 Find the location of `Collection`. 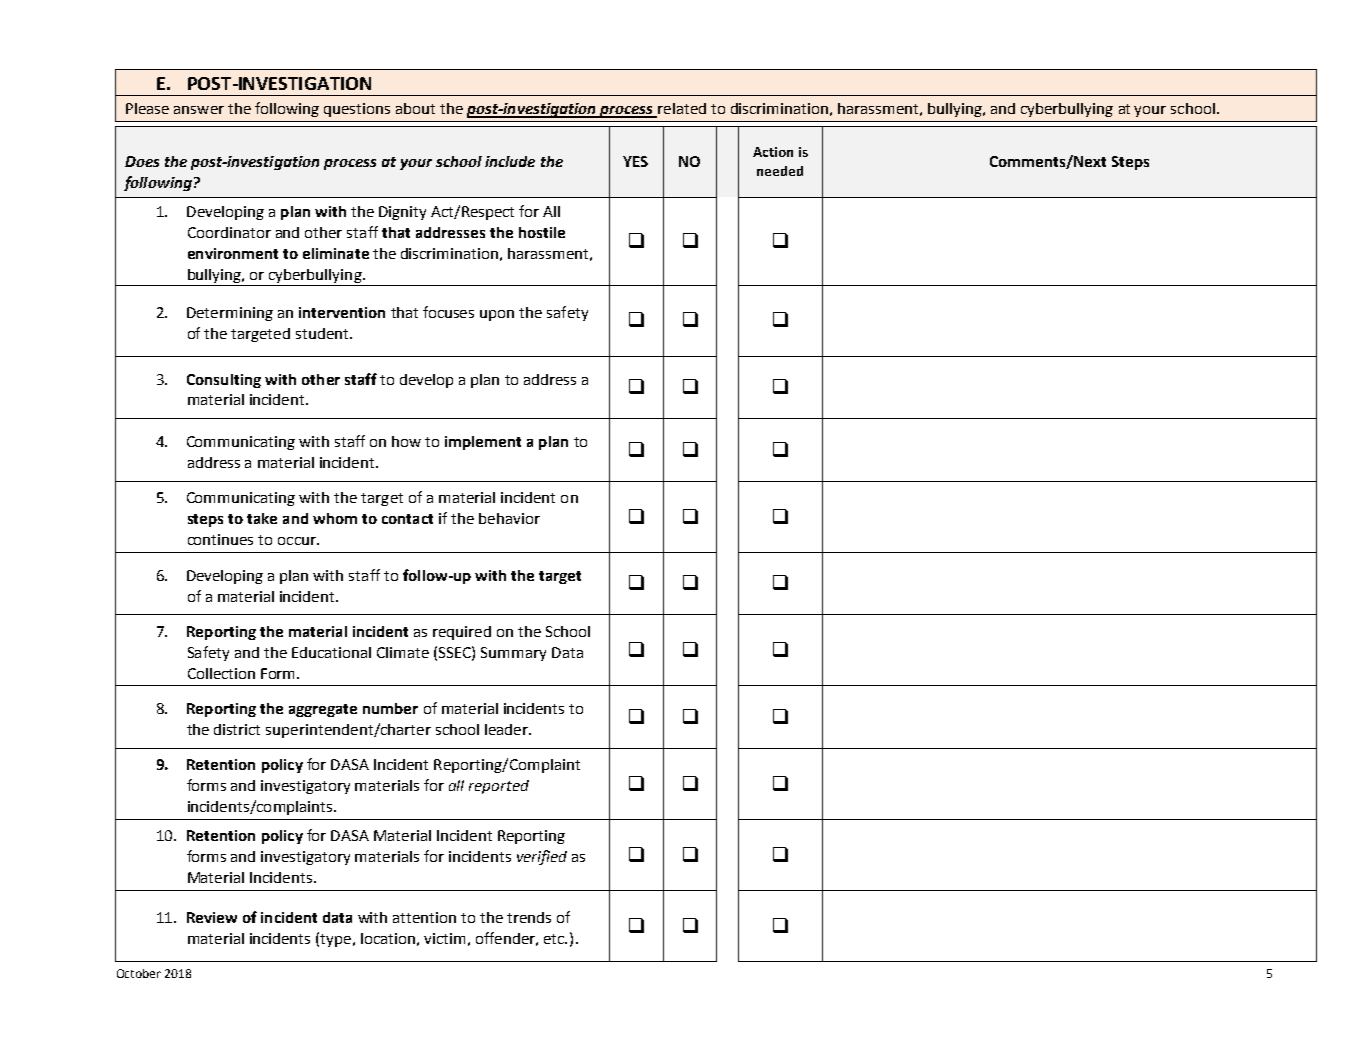

Collection is located at coordinates (221, 673).
